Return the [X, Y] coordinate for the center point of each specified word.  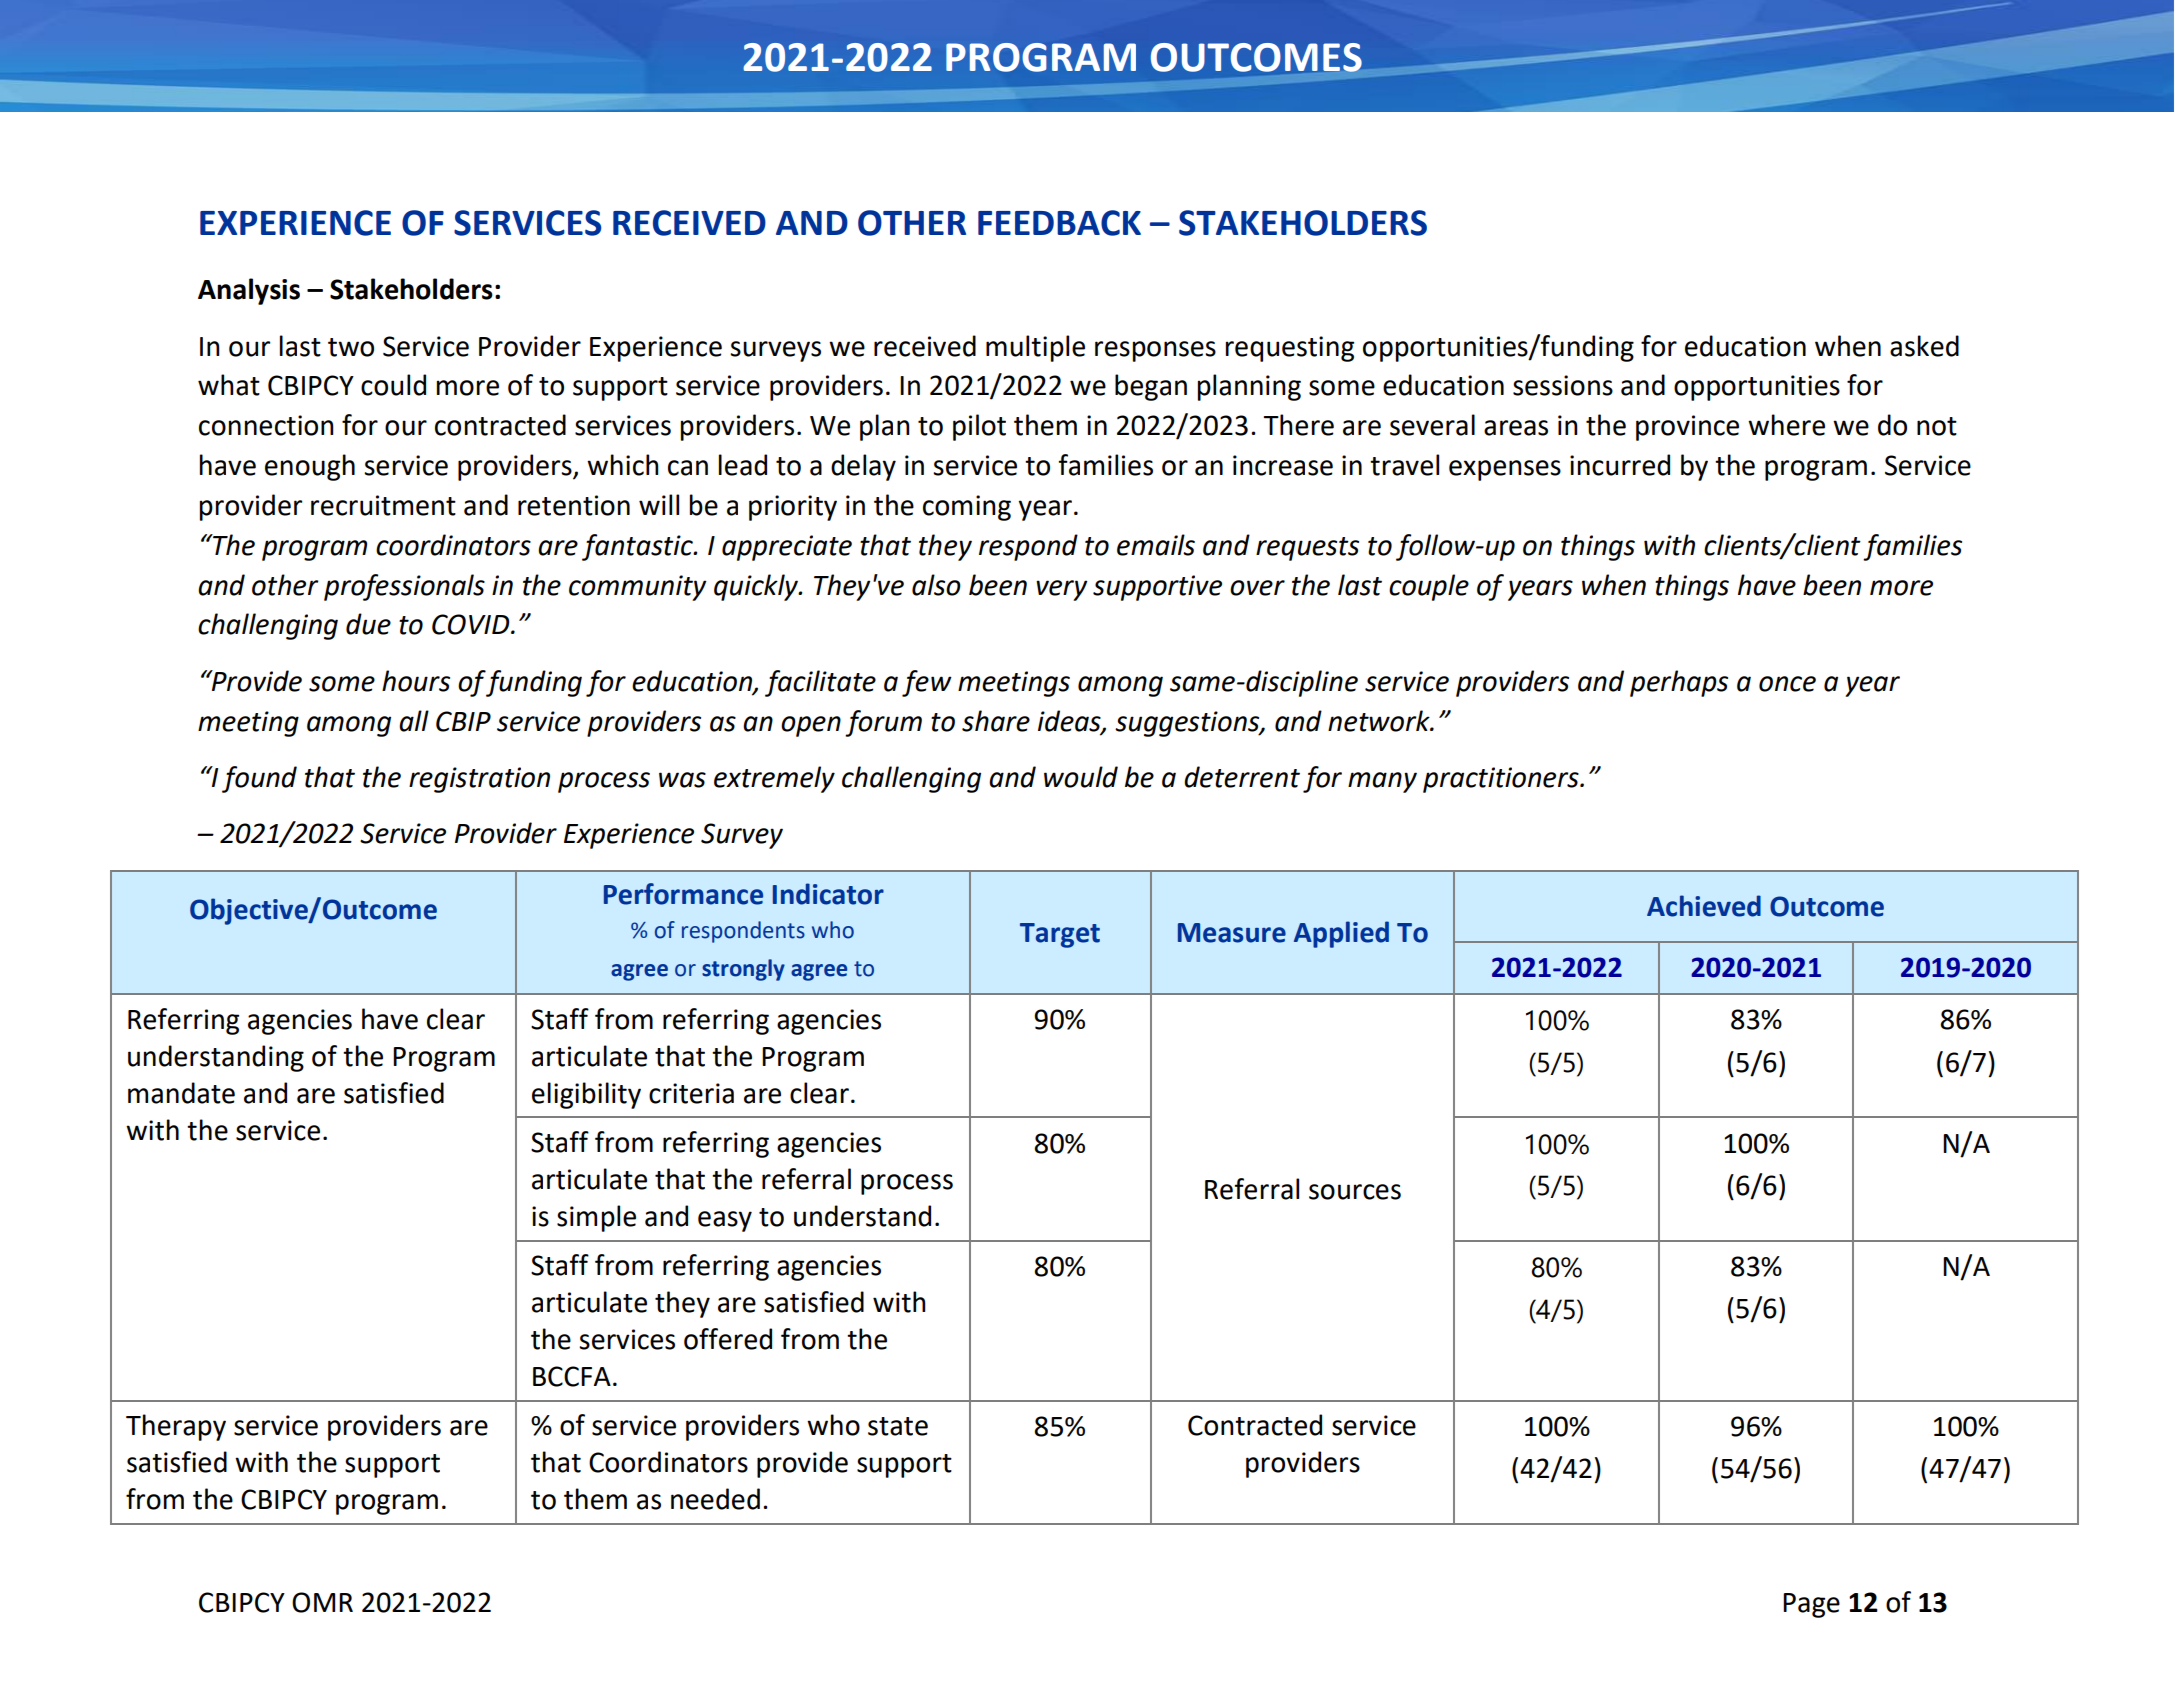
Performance [683, 894]
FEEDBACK [1059, 223]
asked [1924, 346]
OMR [322, 1602]
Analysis [249, 291]
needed [715, 1499]
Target [1060, 935]
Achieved [1704, 906]
